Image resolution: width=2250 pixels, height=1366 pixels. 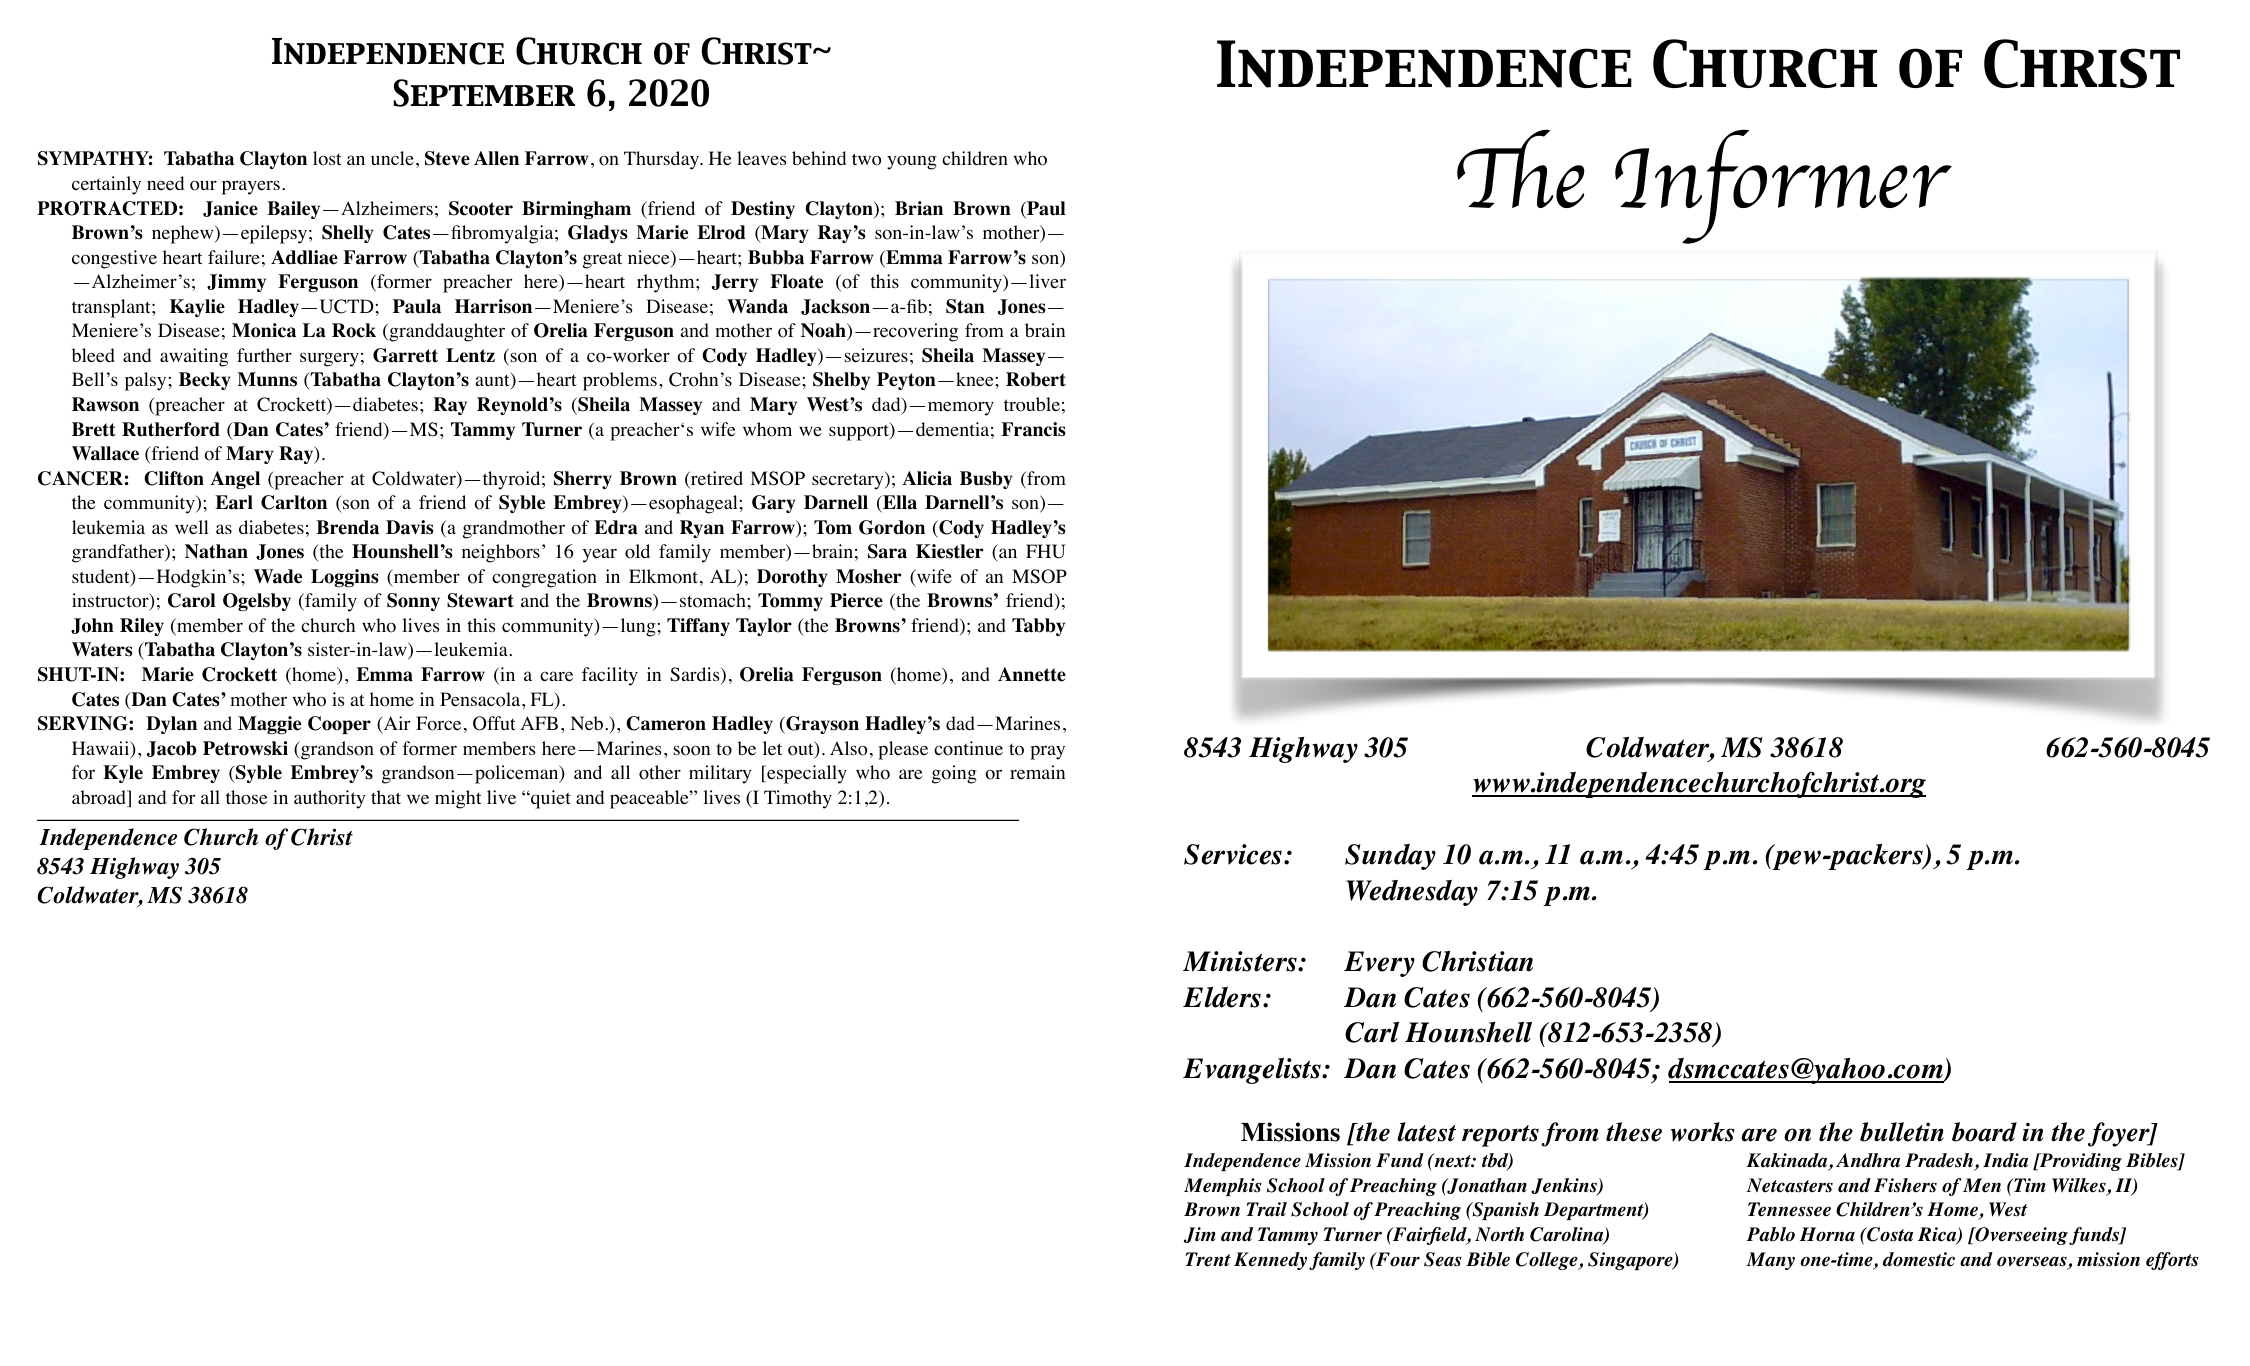 What do you see at coordinates (327, 158) in the screenshot?
I see `lost` at bounding box center [327, 158].
